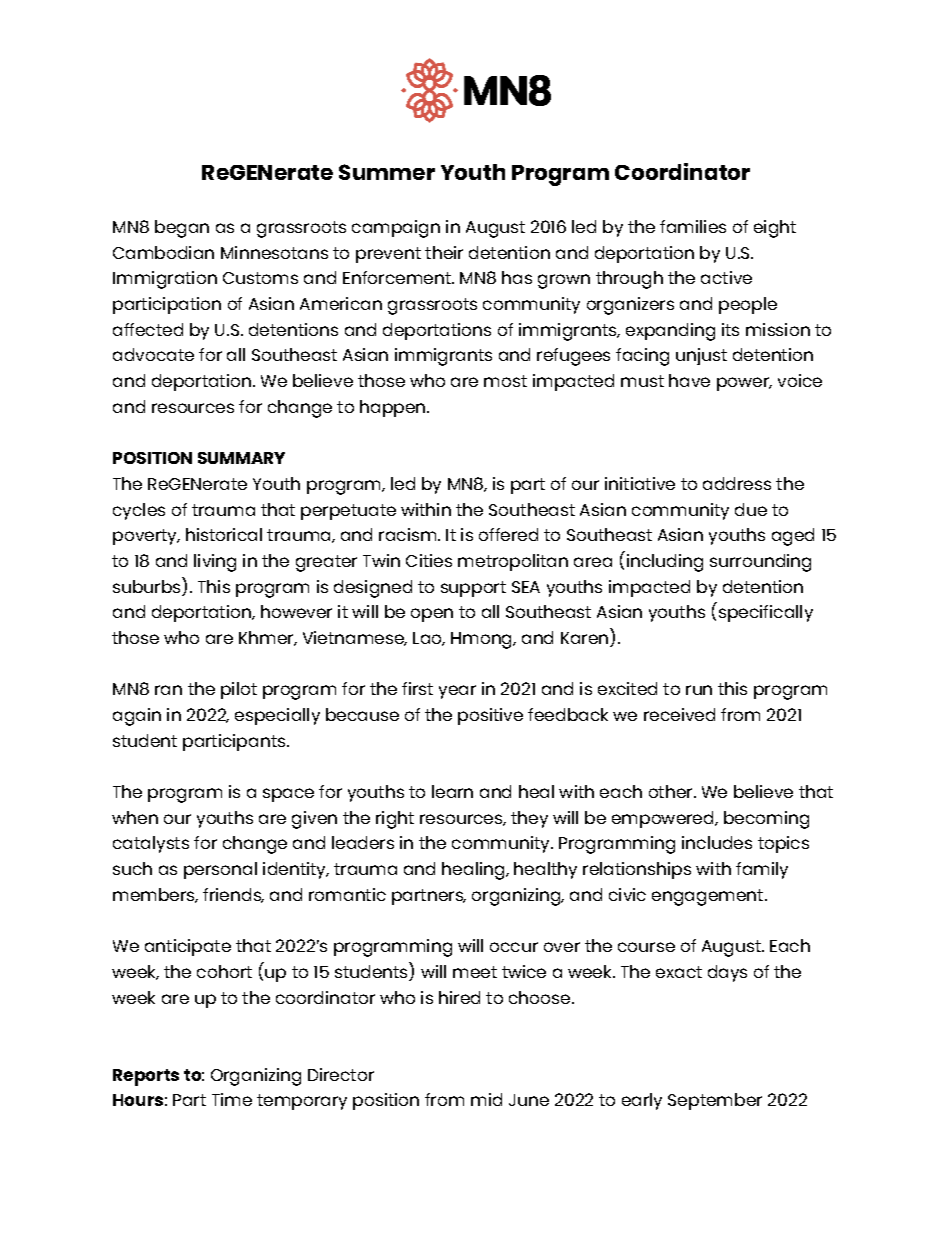 This page has height=1233, width=952. What do you see at coordinates (182, 229) in the page?
I see `began` at bounding box center [182, 229].
